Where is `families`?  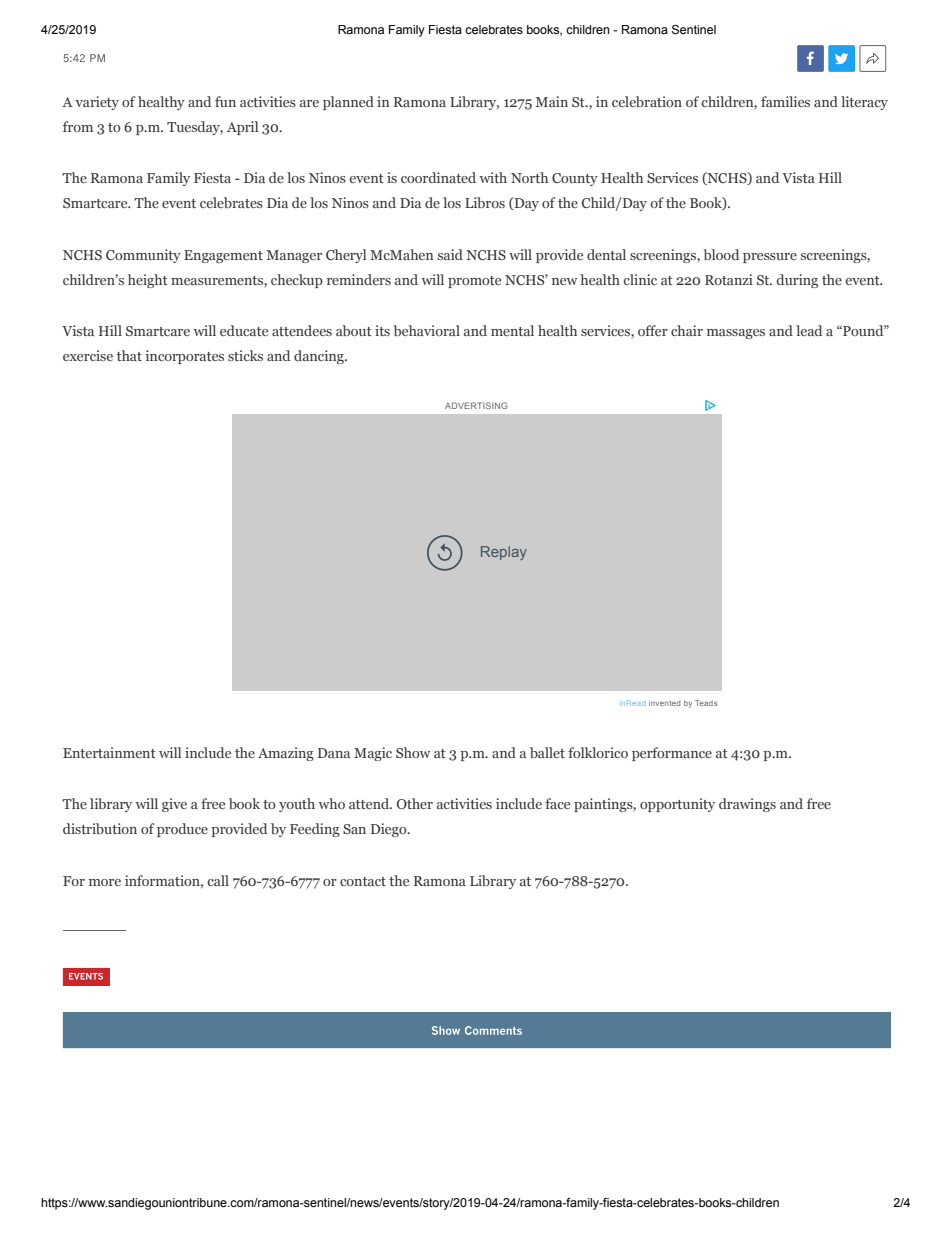
families is located at coordinates (785, 101).
